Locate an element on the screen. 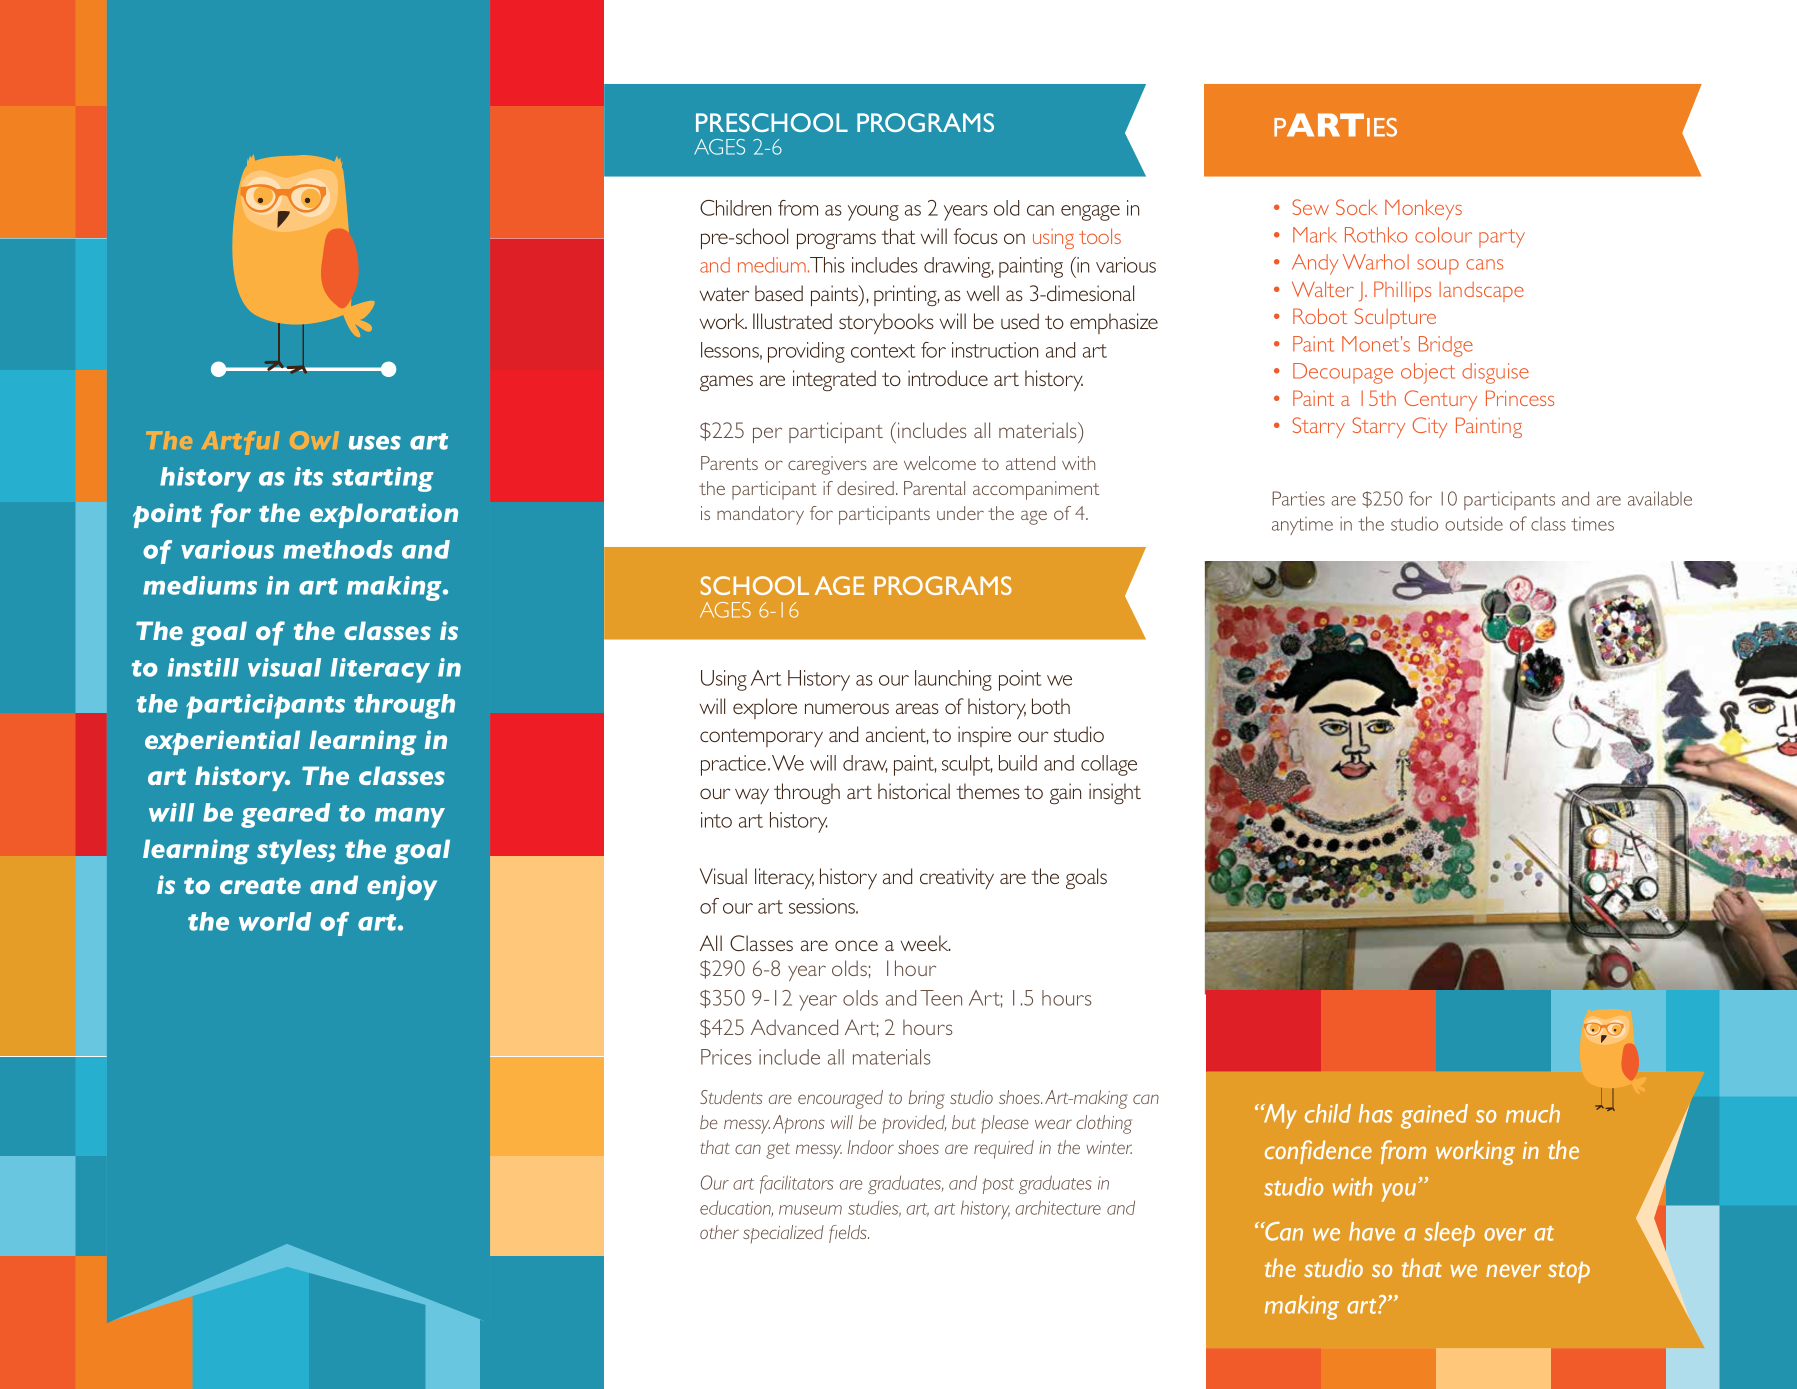  launching is located at coordinates (953, 680).
